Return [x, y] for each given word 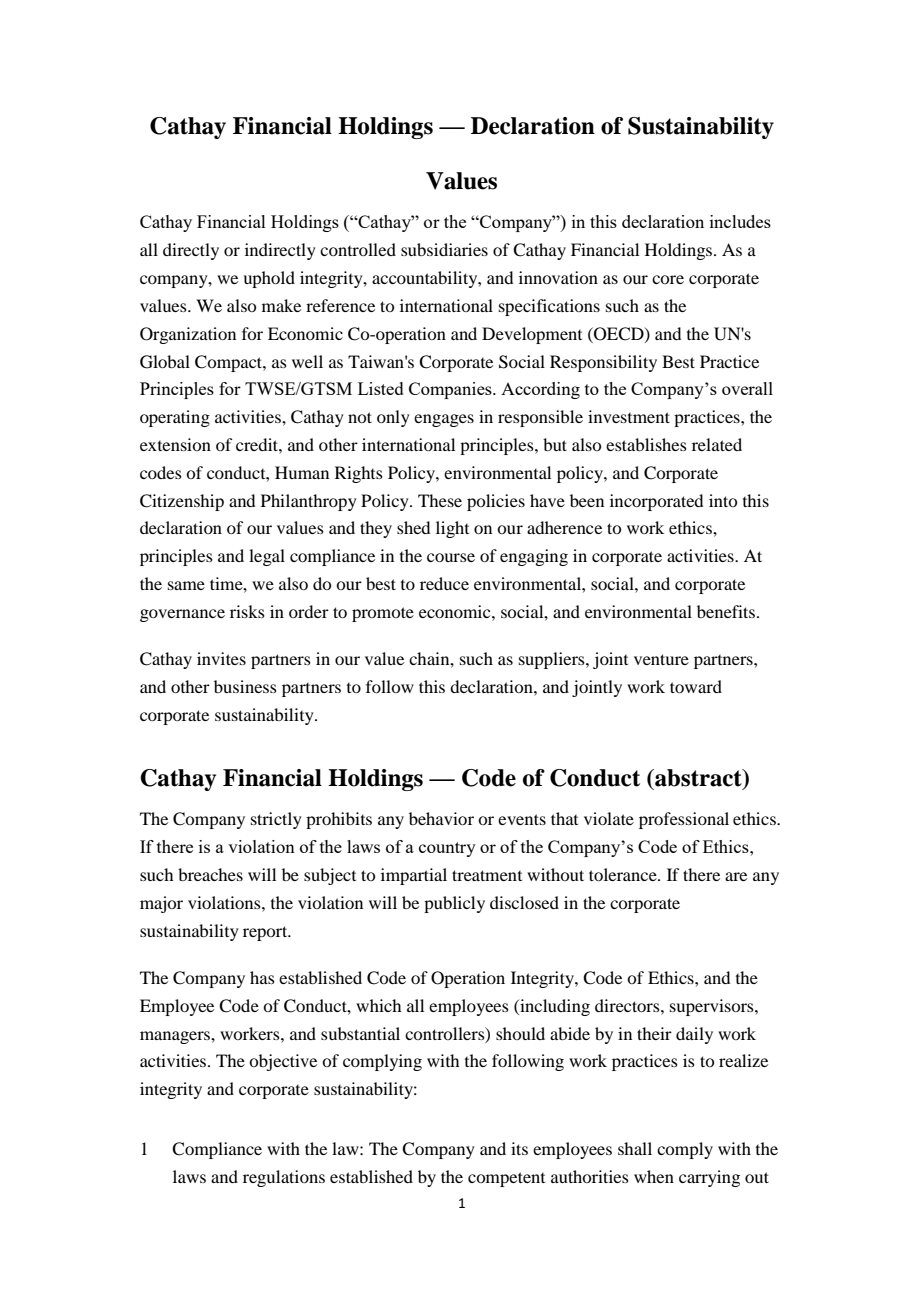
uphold [269, 279]
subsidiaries [444, 249]
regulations [284, 1178]
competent [506, 1179]
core [668, 279]
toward [696, 686]
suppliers [553, 660]
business [245, 686]
